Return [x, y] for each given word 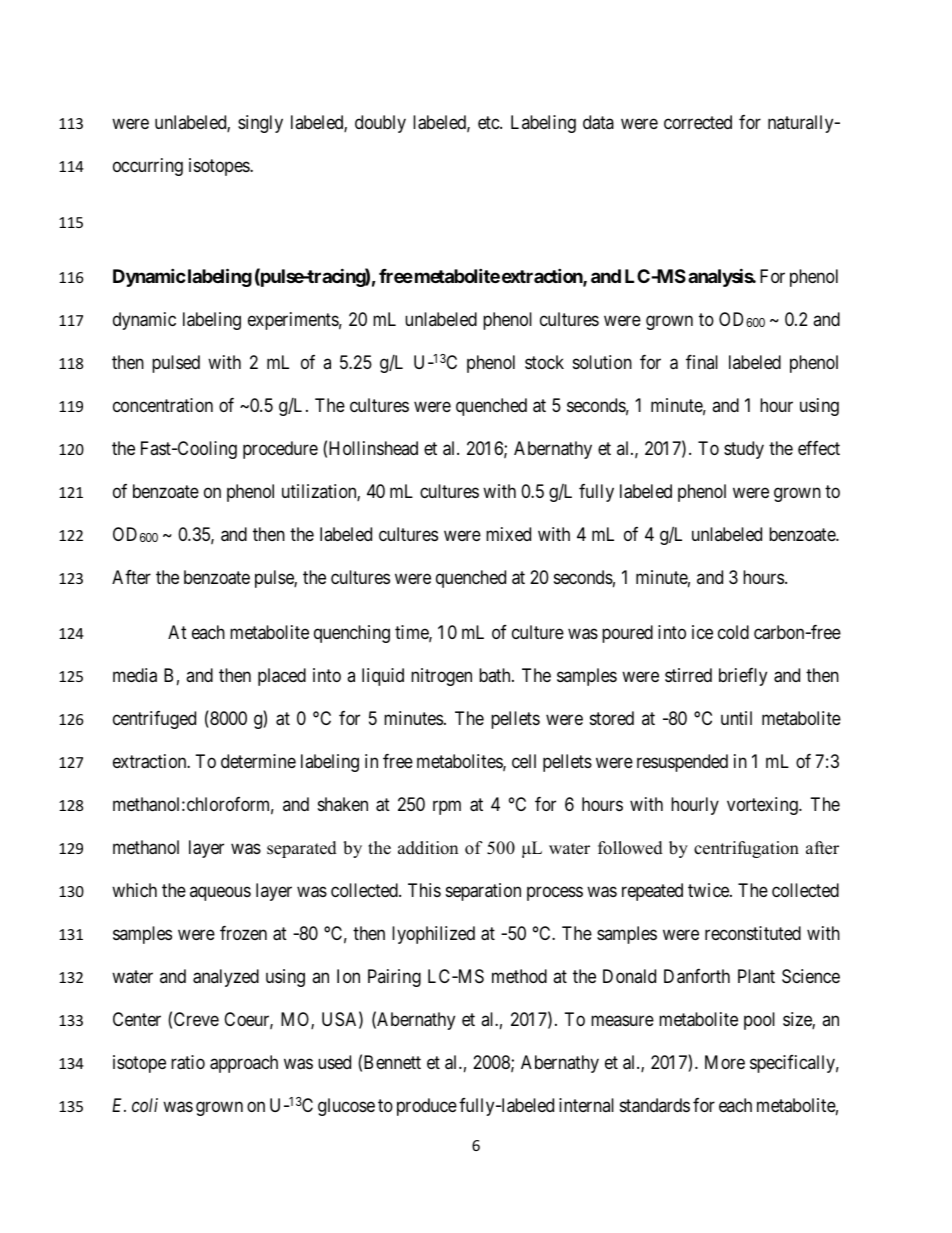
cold [733, 632]
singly [260, 124]
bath [496, 675]
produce [427, 1107]
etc [489, 122]
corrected [698, 122]
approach [244, 1064]
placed [282, 677]
